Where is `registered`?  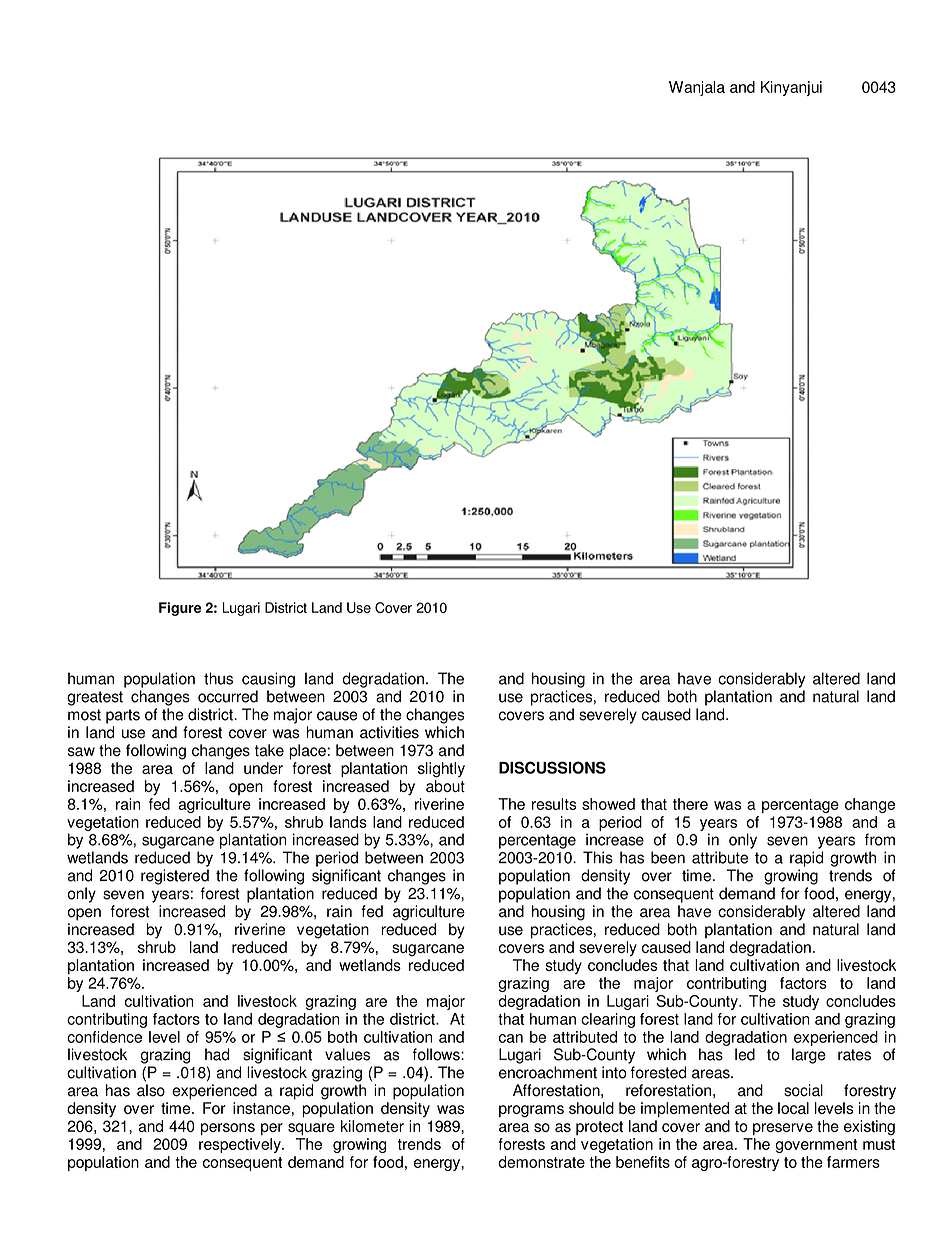
registered is located at coordinates (175, 877).
